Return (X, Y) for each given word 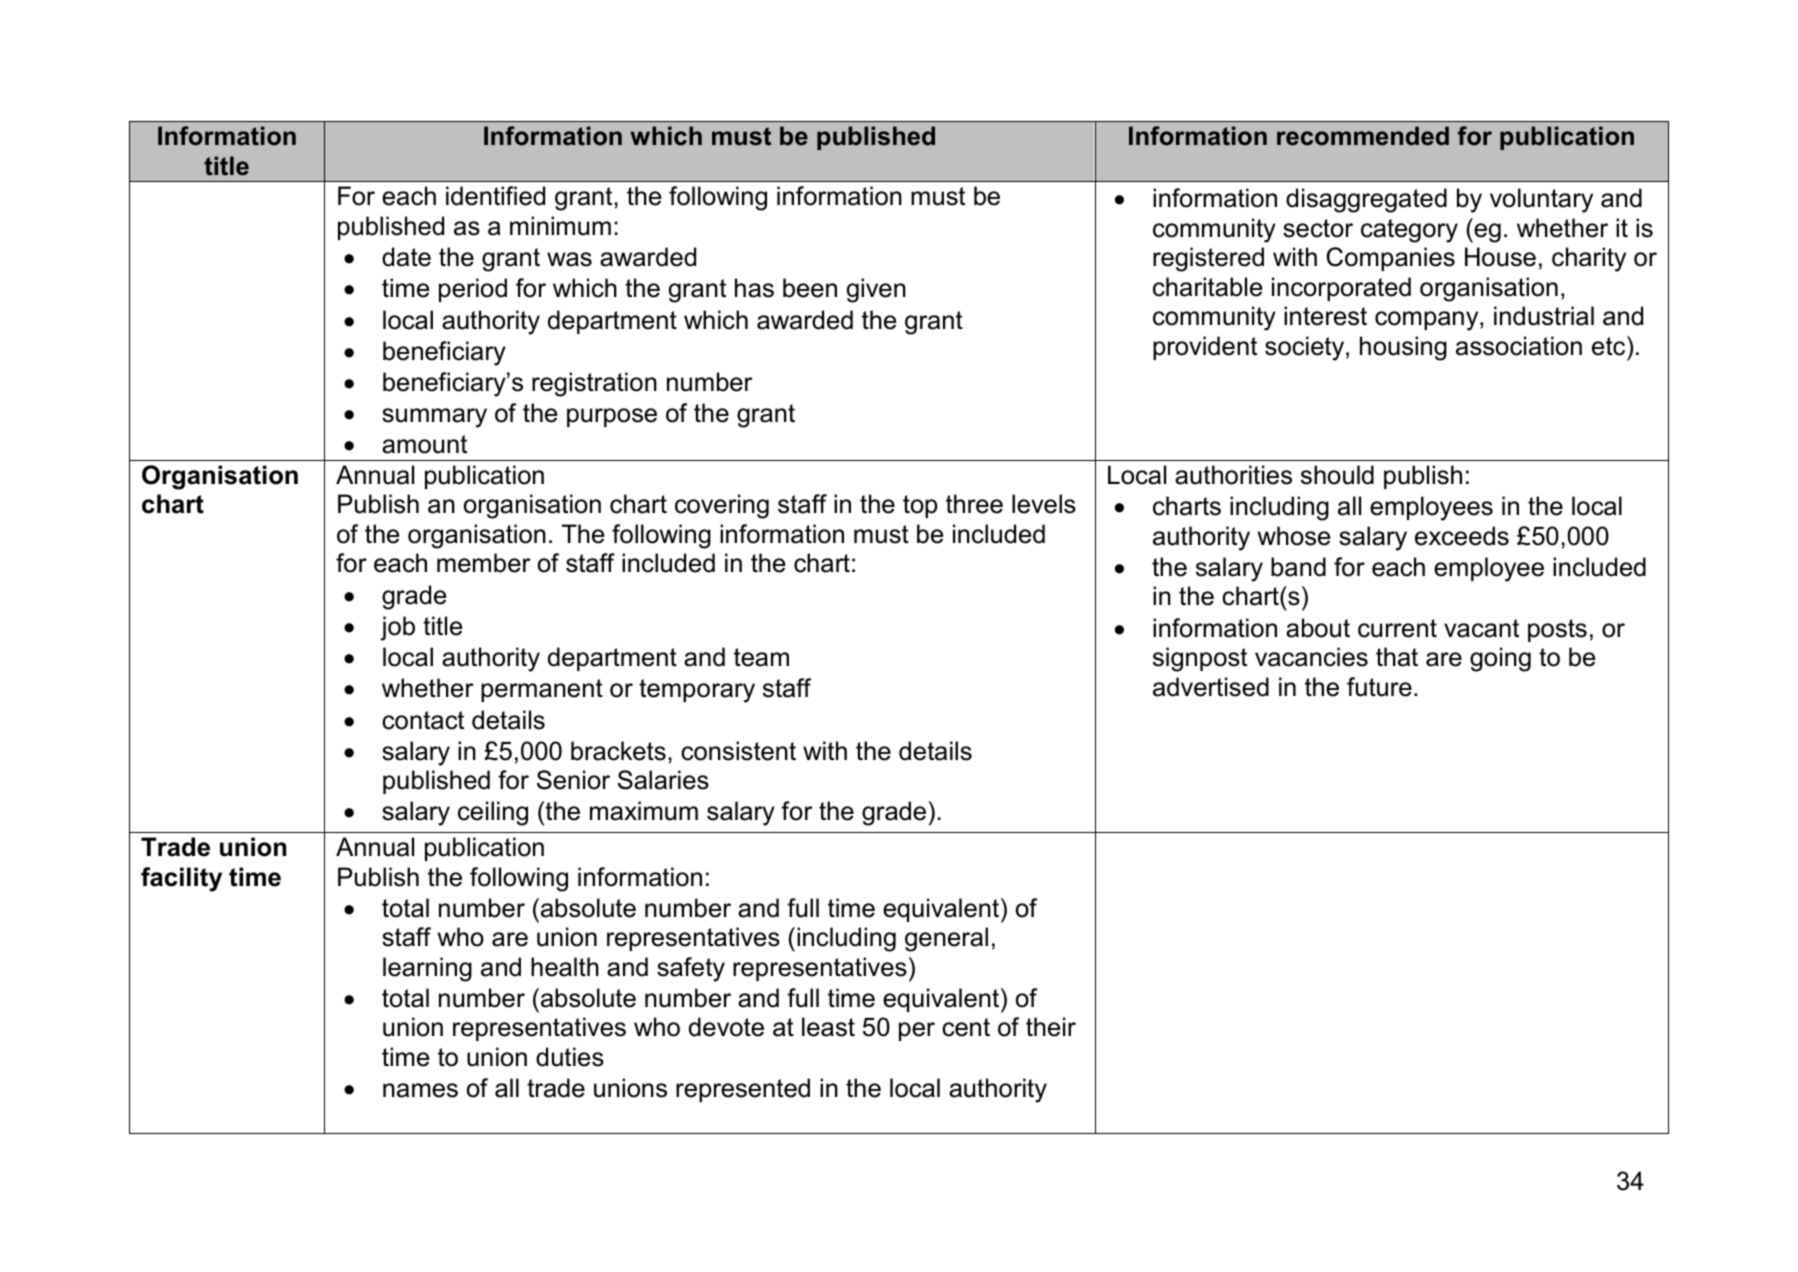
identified (495, 196)
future (1379, 687)
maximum (644, 811)
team (761, 657)
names (420, 1090)
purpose (612, 417)
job (397, 628)
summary (434, 418)
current (1397, 628)
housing (1403, 348)
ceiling (493, 813)
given (876, 290)
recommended (1363, 136)
